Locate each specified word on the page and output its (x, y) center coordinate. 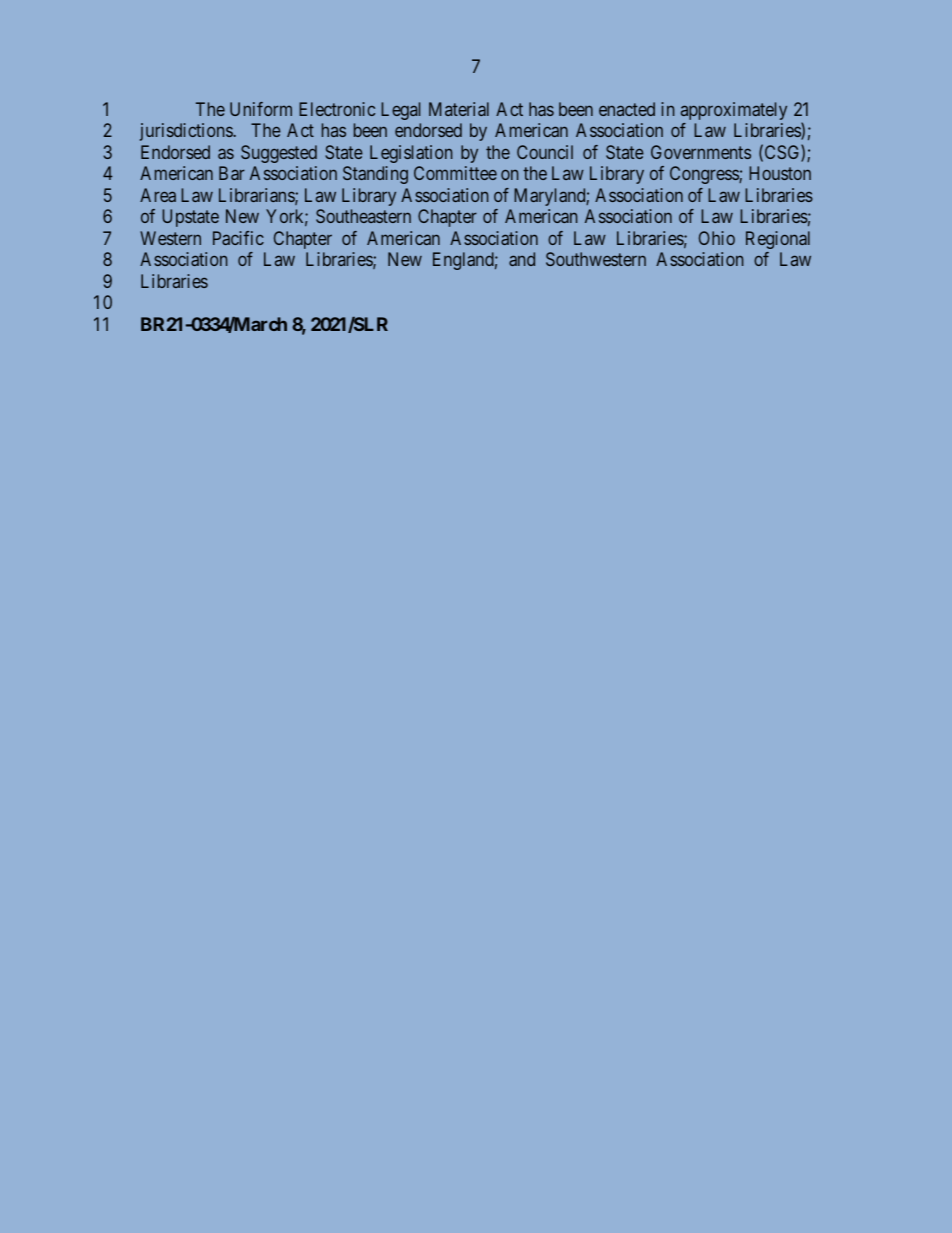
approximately (734, 111)
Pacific (238, 238)
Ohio (717, 238)
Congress (705, 175)
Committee (455, 173)
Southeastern (363, 216)
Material (459, 109)
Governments (701, 152)
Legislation (411, 154)
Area (158, 195)
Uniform (261, 109)
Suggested (279, 154)
